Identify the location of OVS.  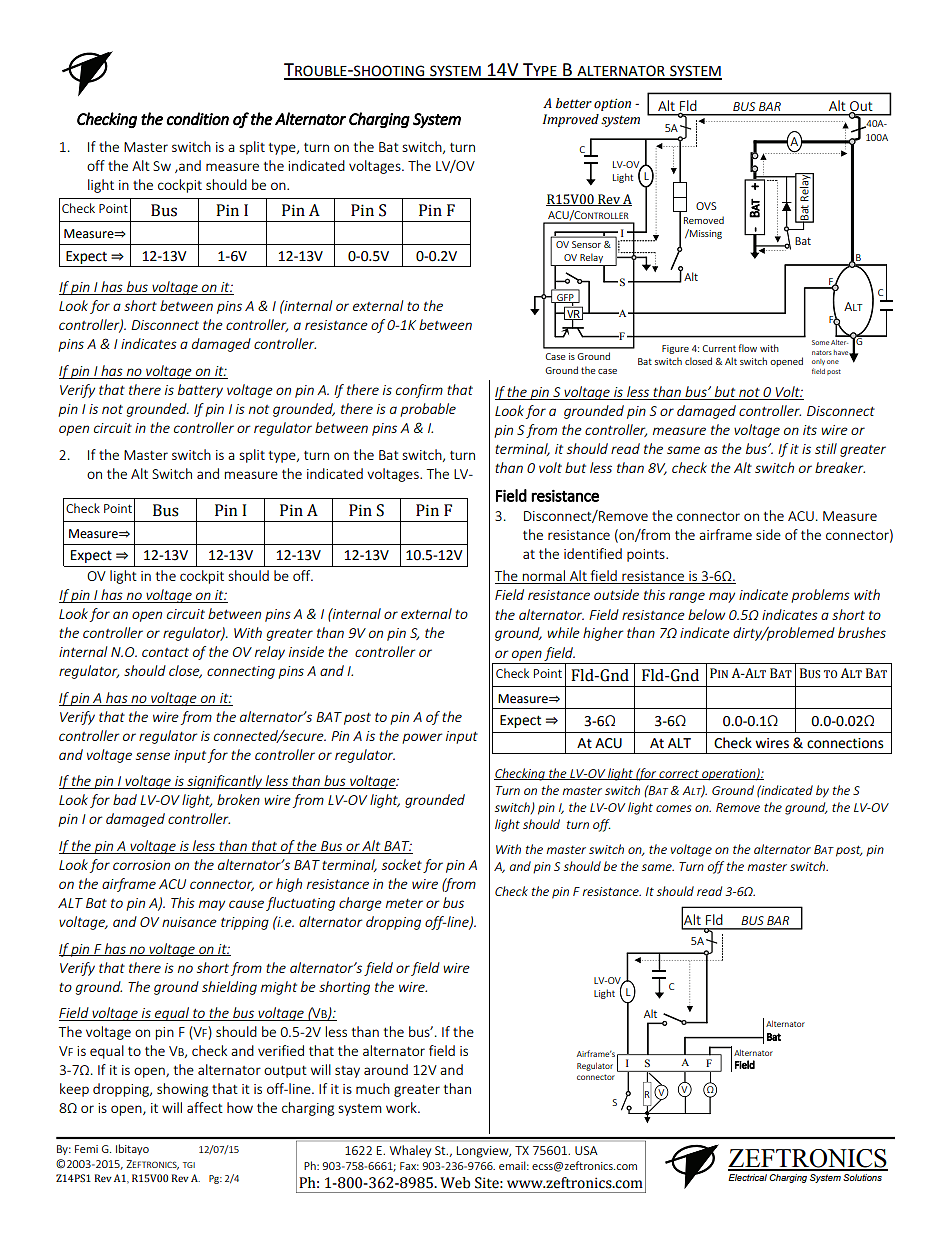
(706, 206).
